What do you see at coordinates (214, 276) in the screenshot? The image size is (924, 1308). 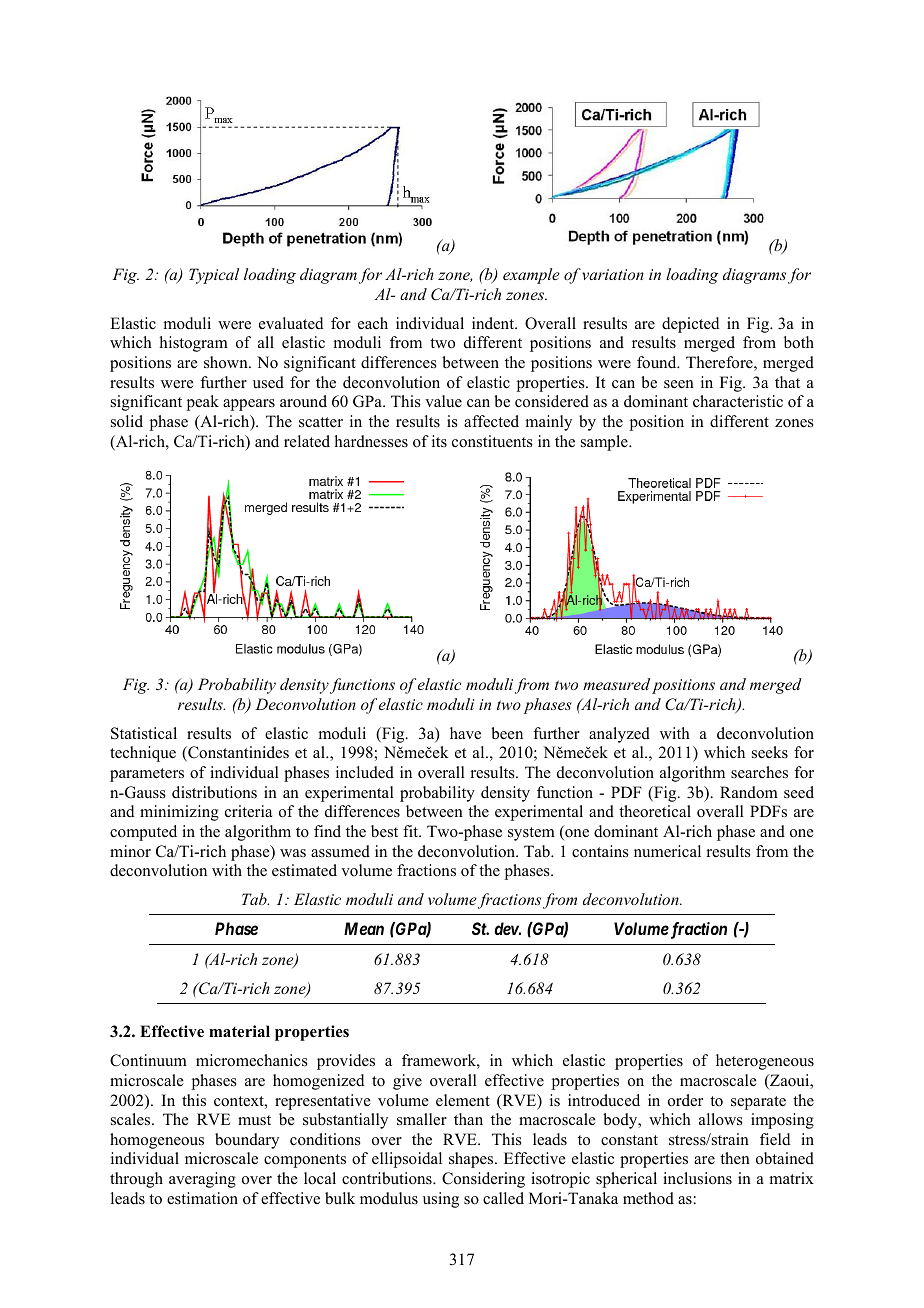 I see `Typical` at bounding box center [214, 276].
